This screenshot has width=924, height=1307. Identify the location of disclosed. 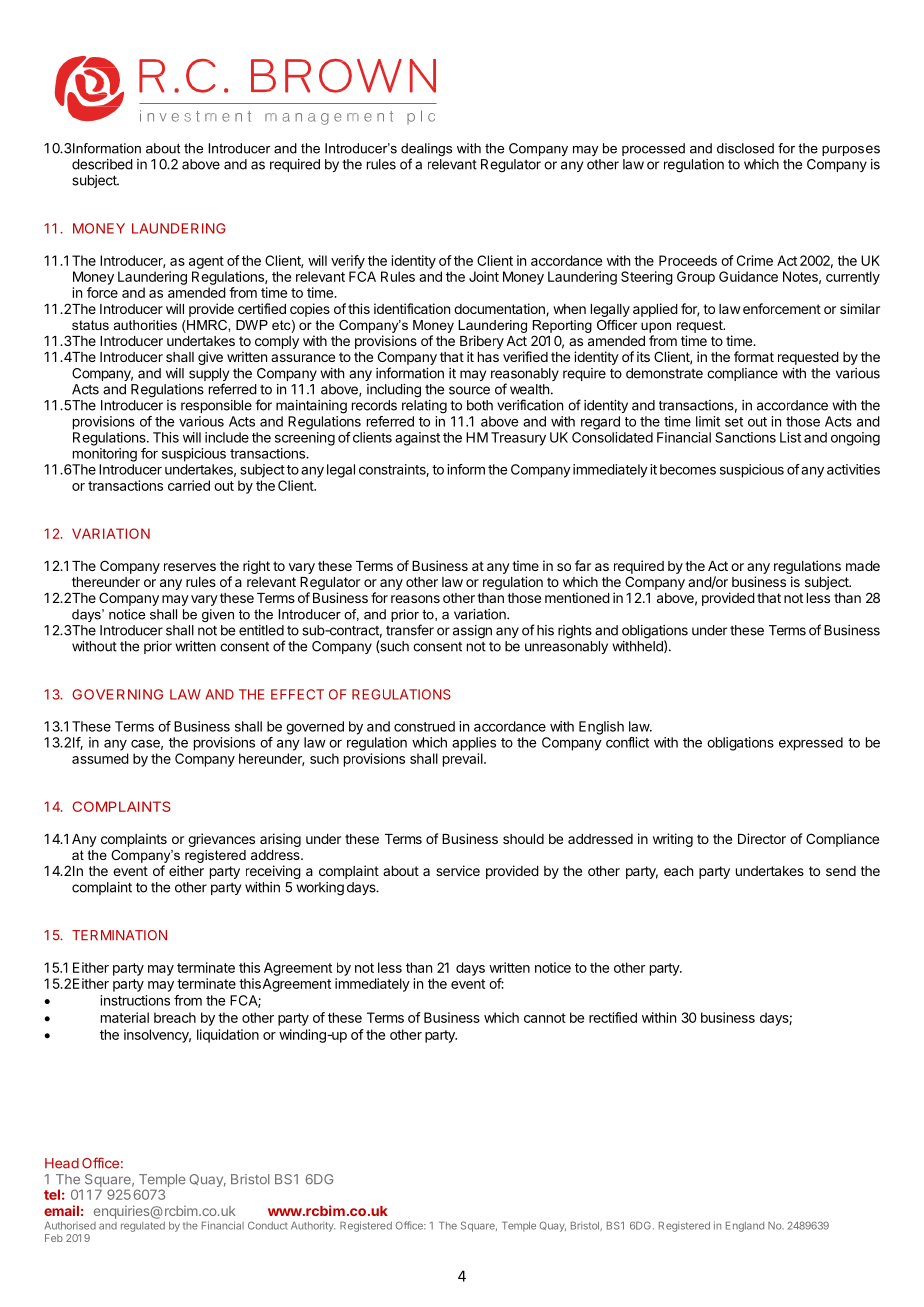
(745, 148).
